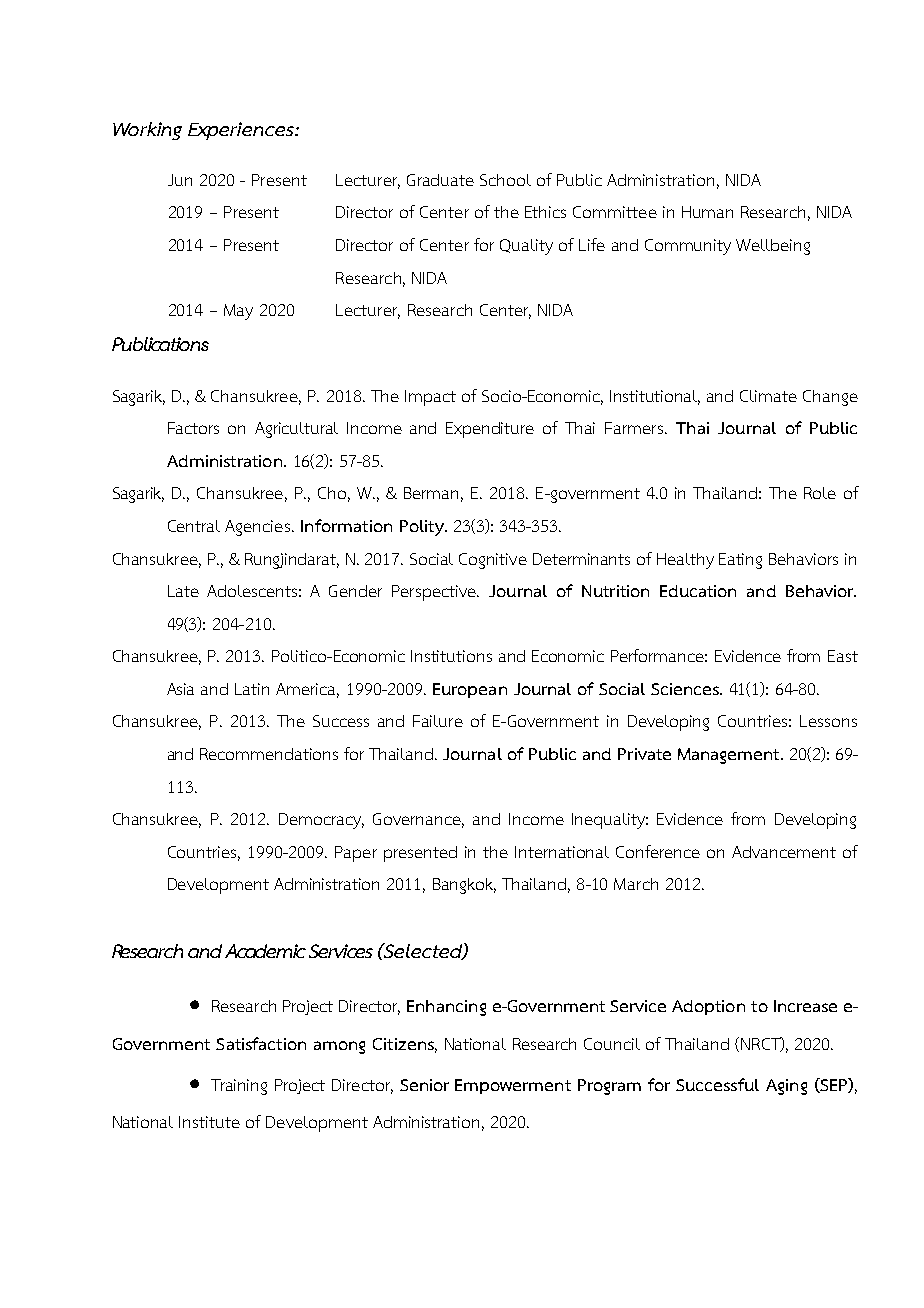  What do you see at coordinates (239, 1087) in the document?
I see `Training` at bounding box center [239, 1087].
